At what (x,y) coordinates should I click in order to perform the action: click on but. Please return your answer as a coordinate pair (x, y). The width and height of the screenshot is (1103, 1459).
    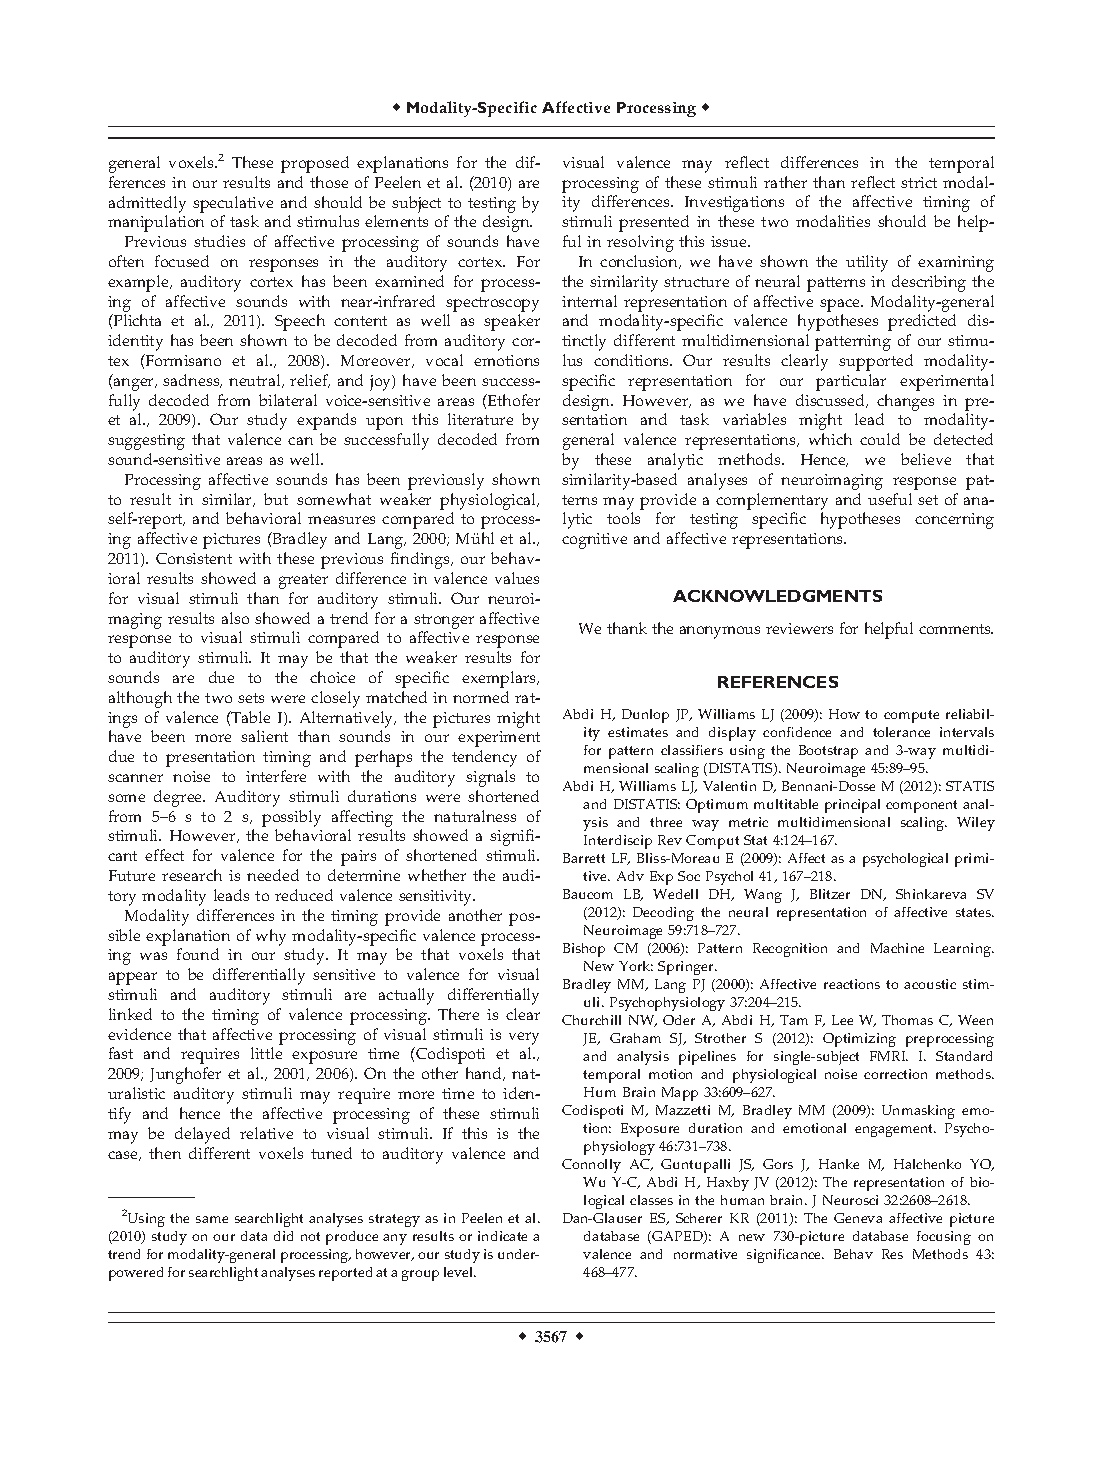
    Looking at the image, I should click on (276, 499).
